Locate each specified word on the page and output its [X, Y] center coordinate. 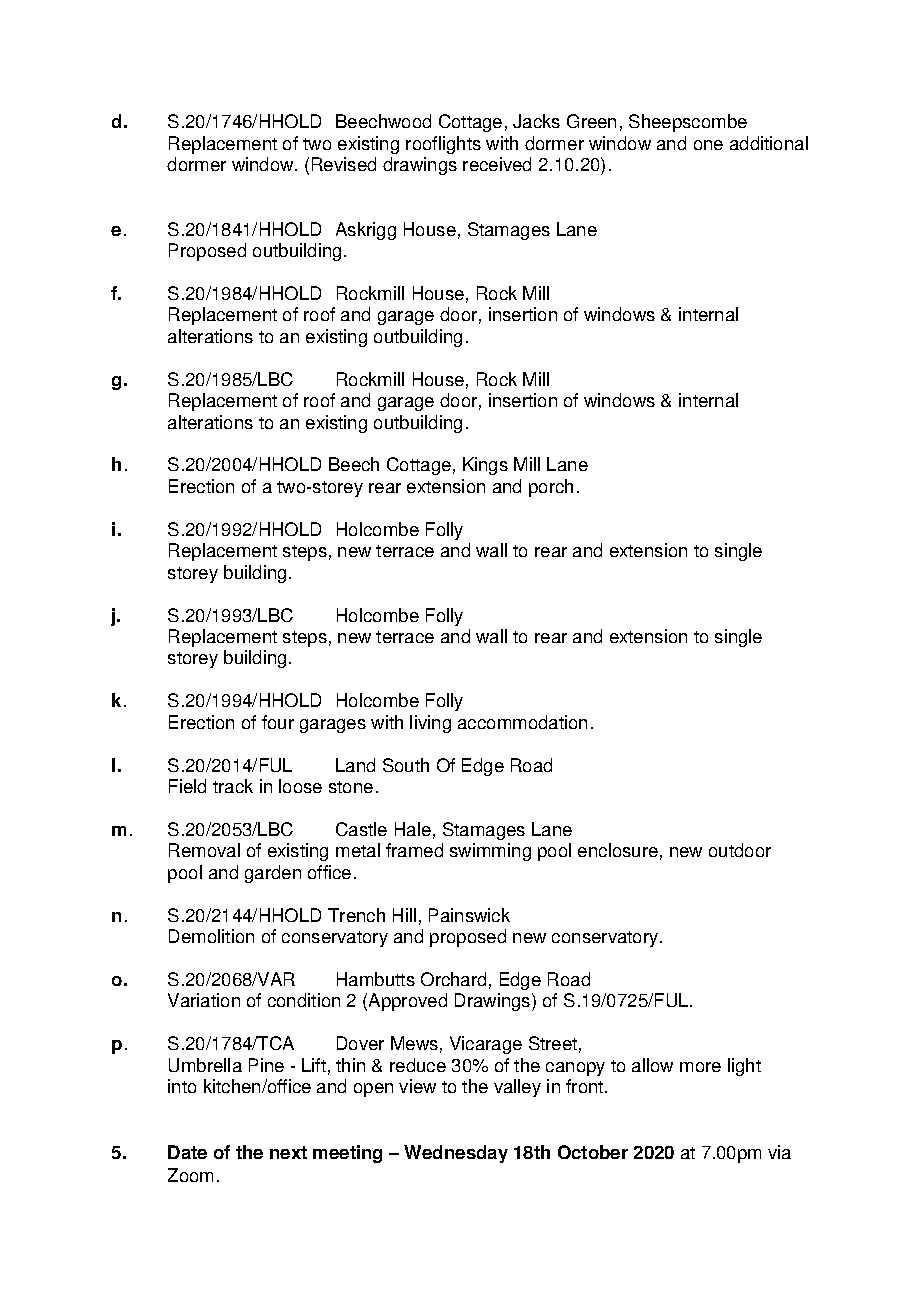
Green [591, 121]
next [288, 1152]
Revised [344, 164]
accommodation [522, 722]
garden [273, 874]
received [497, 164]
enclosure [618, 850]
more [700, 1067]
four [278, 722]
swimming [490, 852]
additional [769, 143]
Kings [485, 466]
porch [551, 488]
